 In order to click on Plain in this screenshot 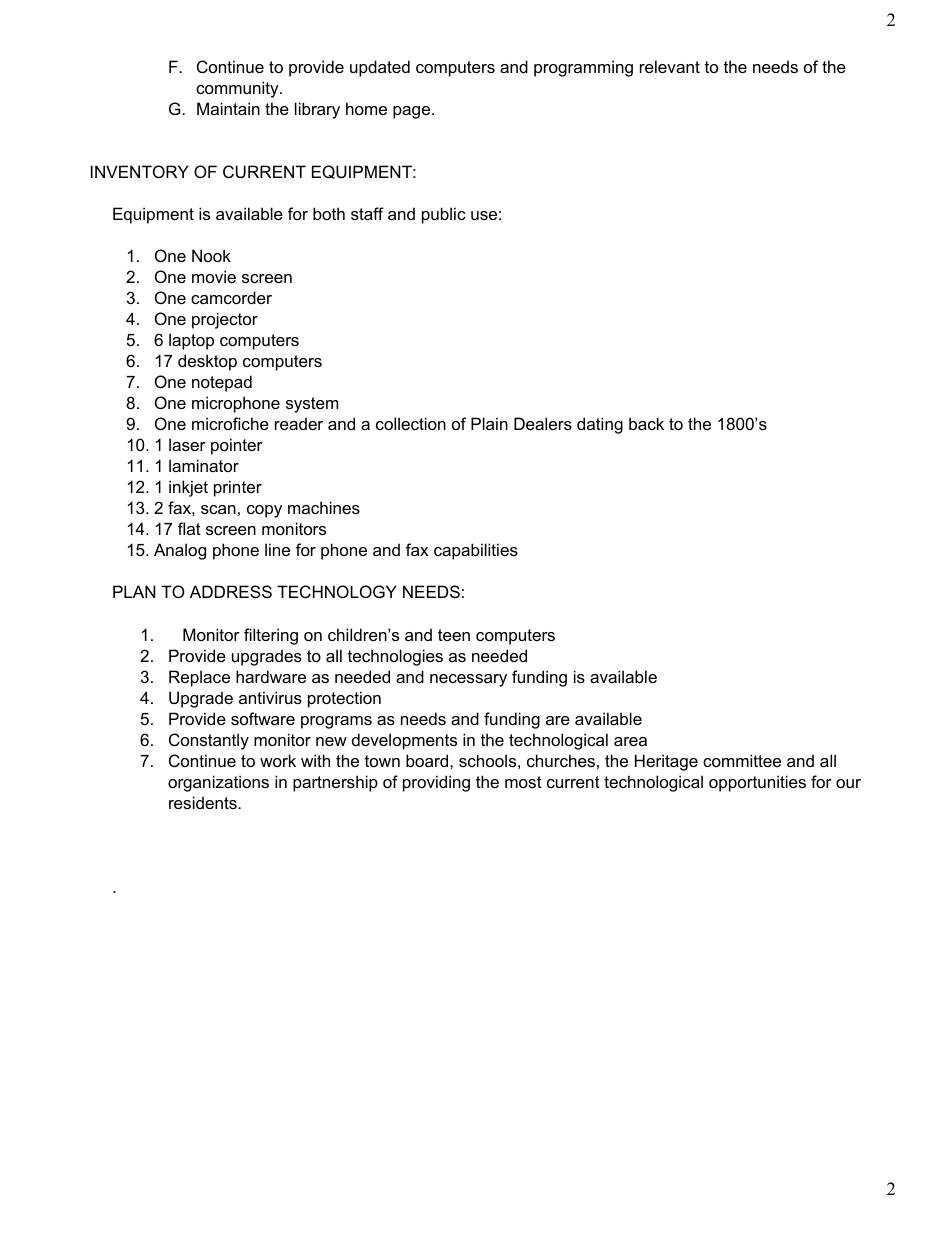, I will do `click(489, 423)`.
